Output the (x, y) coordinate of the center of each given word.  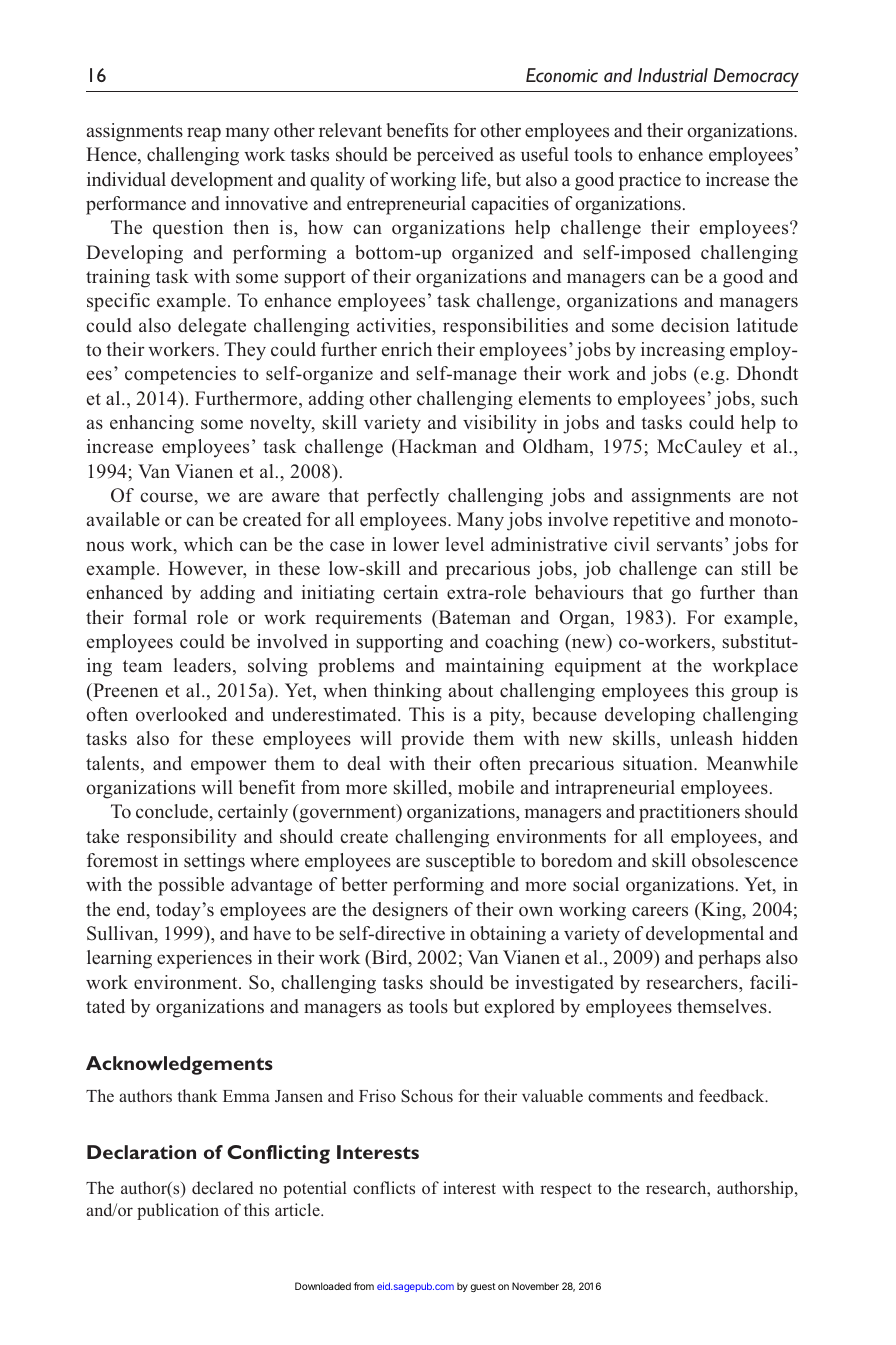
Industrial (673, 75)
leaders (202, 665)
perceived (455, 156)
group (754, 694)
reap (204, 134)
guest (483, 1287)
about (471, 690)
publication (178, 1211)
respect (566, 1190)
